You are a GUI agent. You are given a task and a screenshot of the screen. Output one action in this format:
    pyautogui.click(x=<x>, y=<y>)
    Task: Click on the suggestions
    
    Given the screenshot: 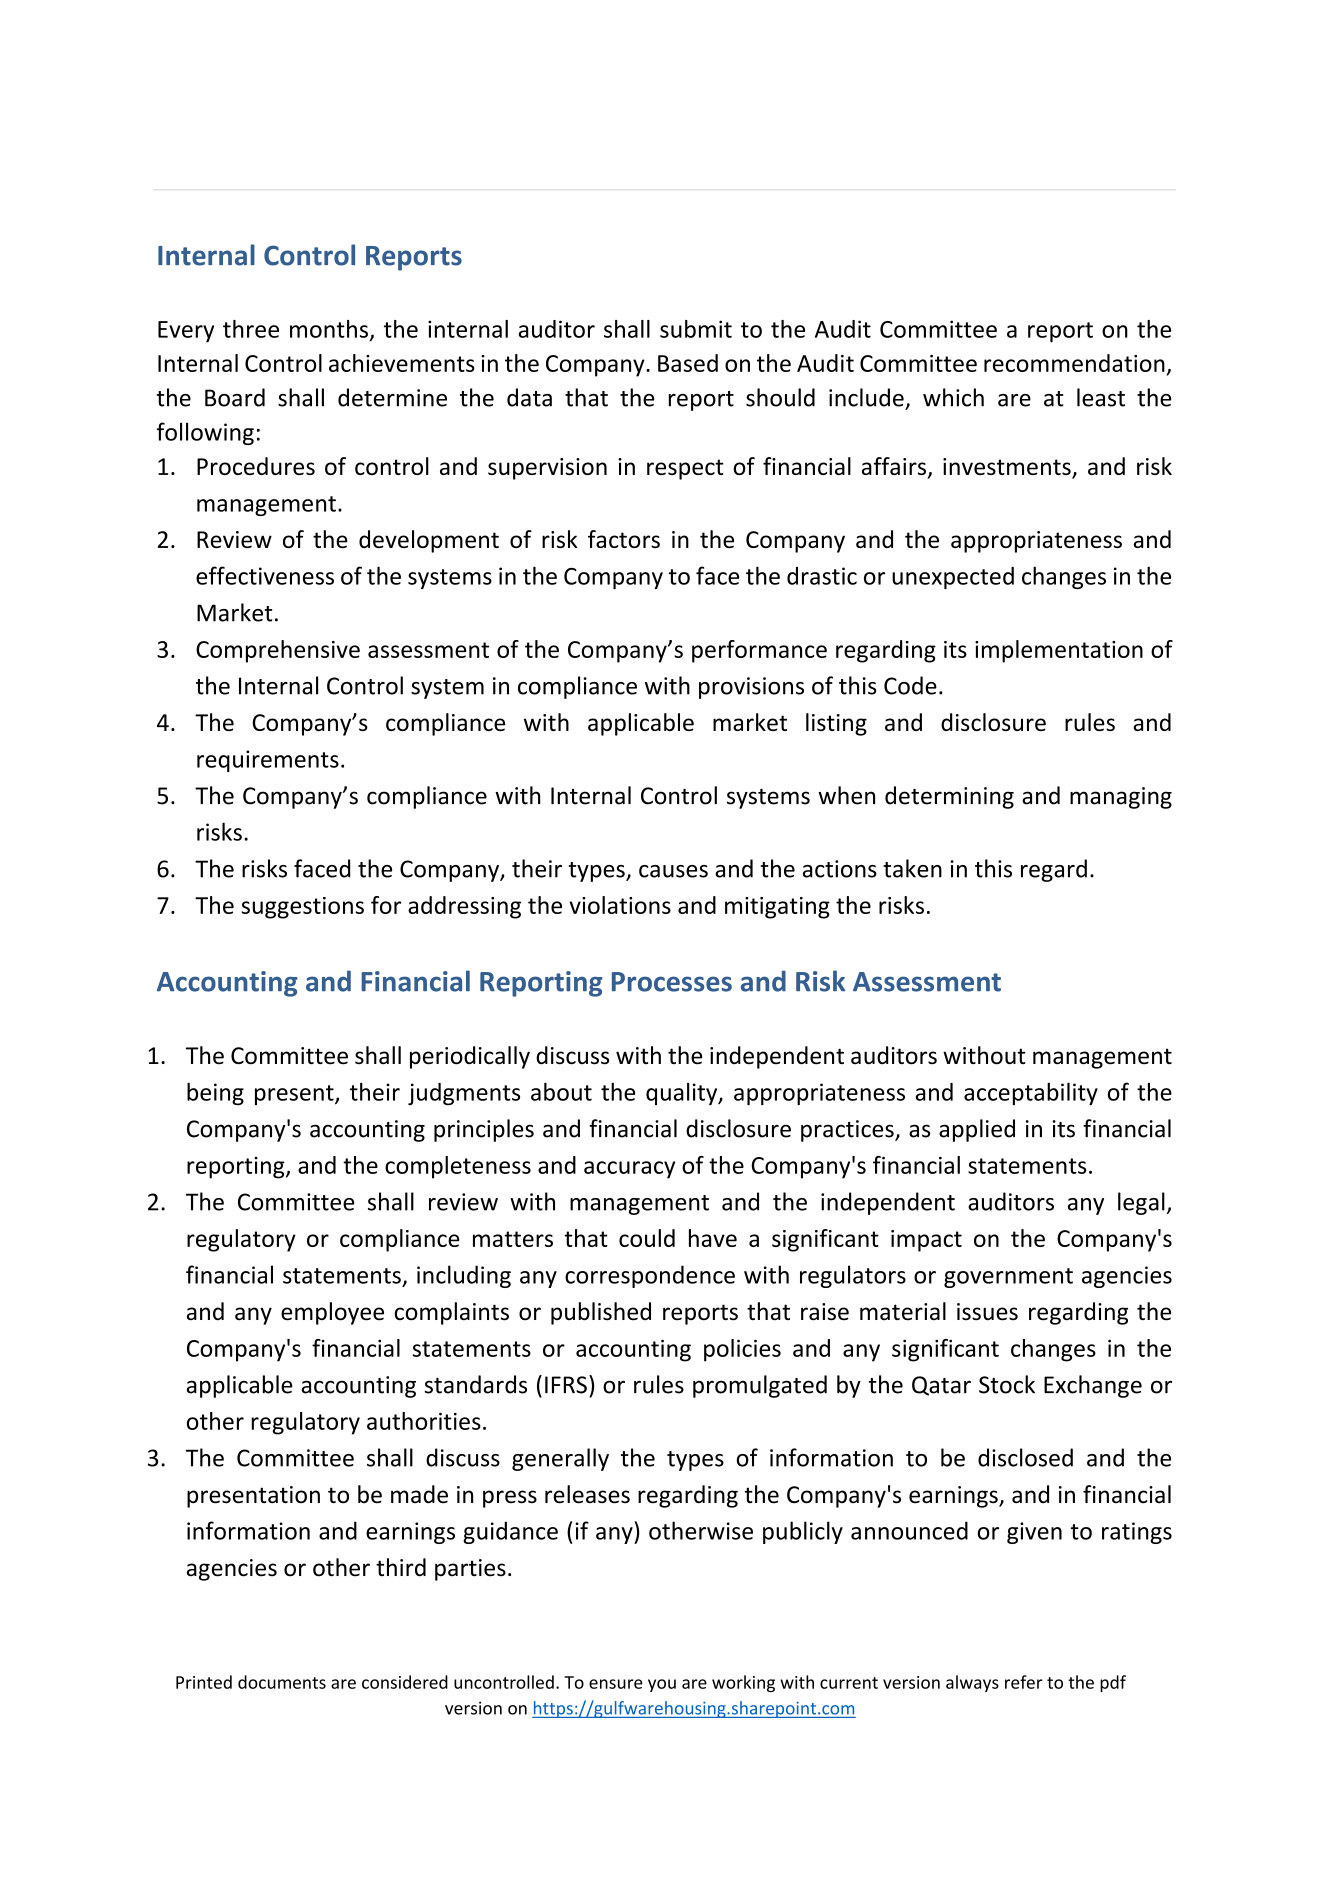 What is the action you would take?
    pyautogui.click(x=302, y=908)
